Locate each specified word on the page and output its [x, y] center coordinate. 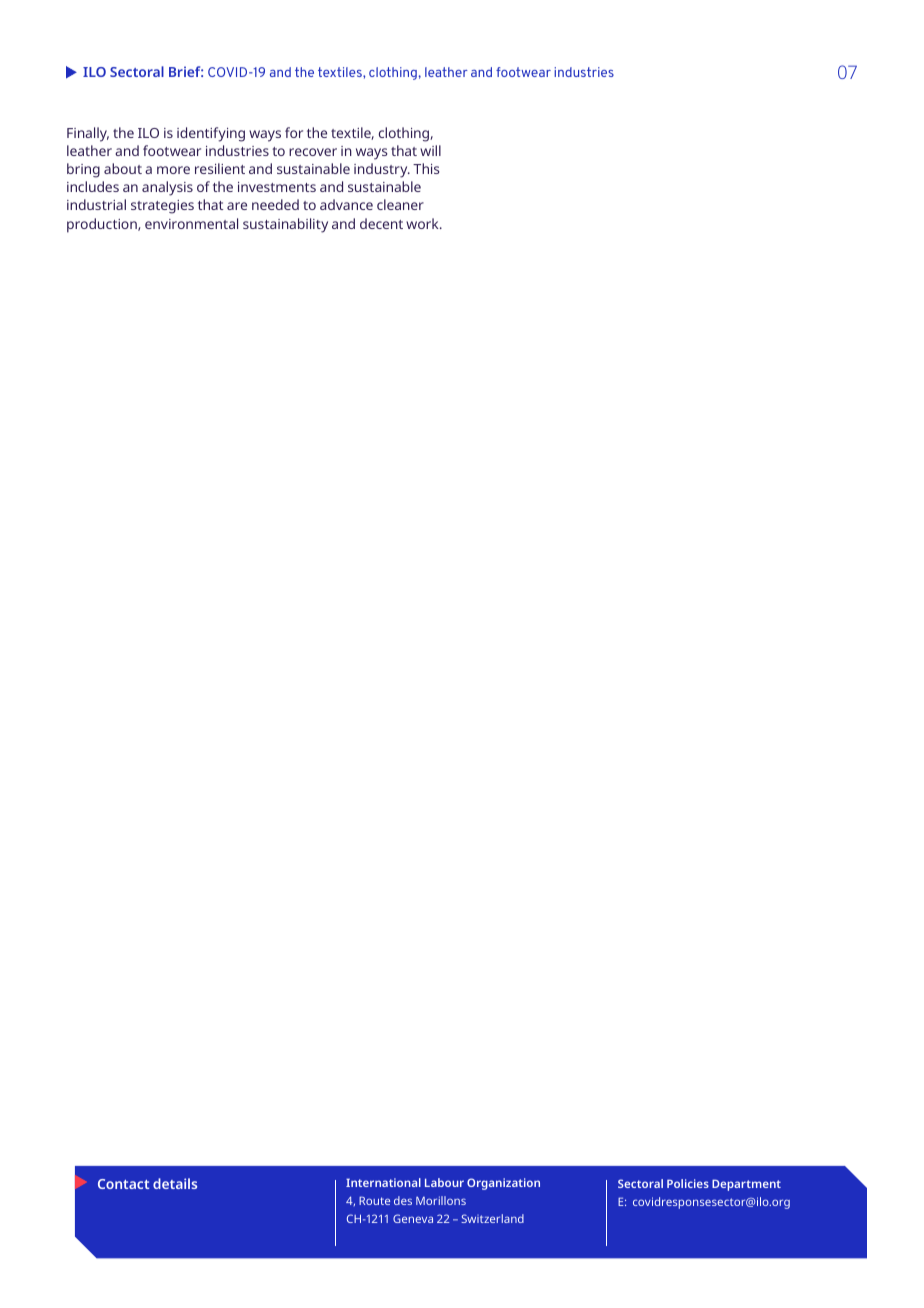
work [423, 223]
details [175, 1183]
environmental [191, 223]
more [173, 170]
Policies [688, 1183]
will [430, 150]
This [426, 168]
